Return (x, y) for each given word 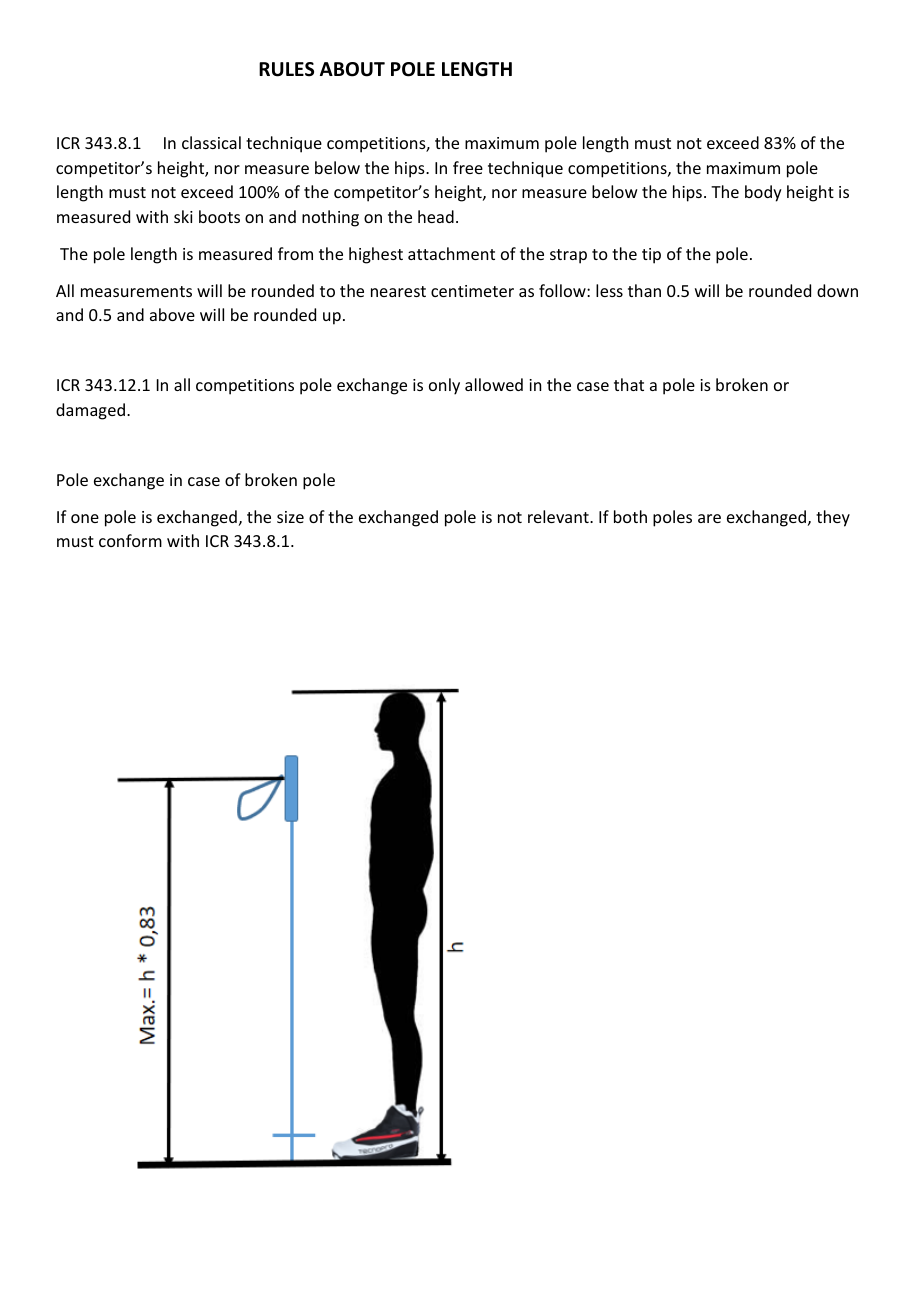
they (833, 518)
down (837, 290)
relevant (559, 516)
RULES (286, 69)
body (763, 193)
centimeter (472, 291)
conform (130, 540)
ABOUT (352, 69)
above (172, 314)
